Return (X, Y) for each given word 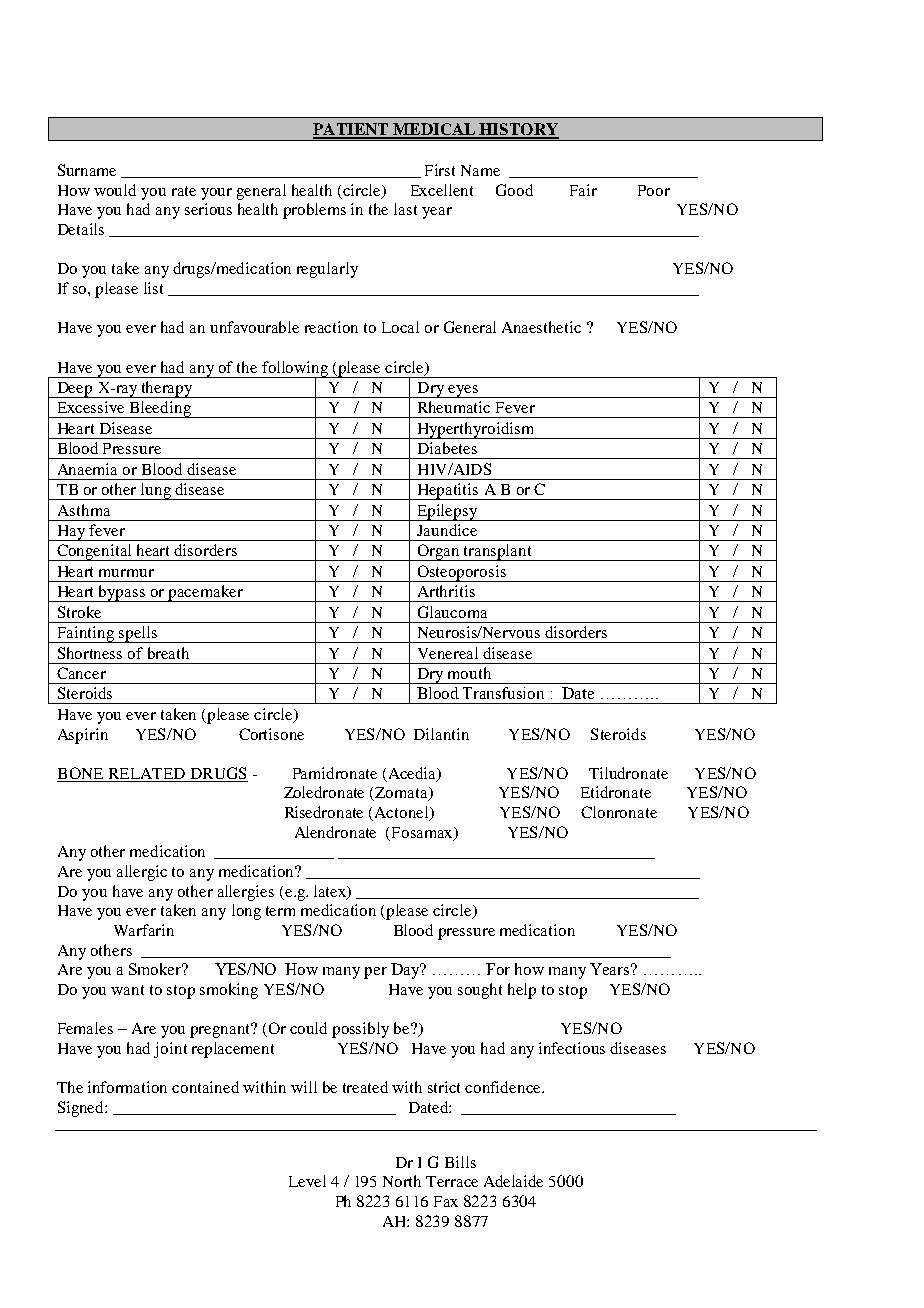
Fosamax (424, 833)
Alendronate (335, 832)
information (127, 1087)
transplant (498, 552)
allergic (142, 873)
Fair (583, 190)
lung (156, 491)
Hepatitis (448, 491)
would (115, 190)
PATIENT (352, 130)
